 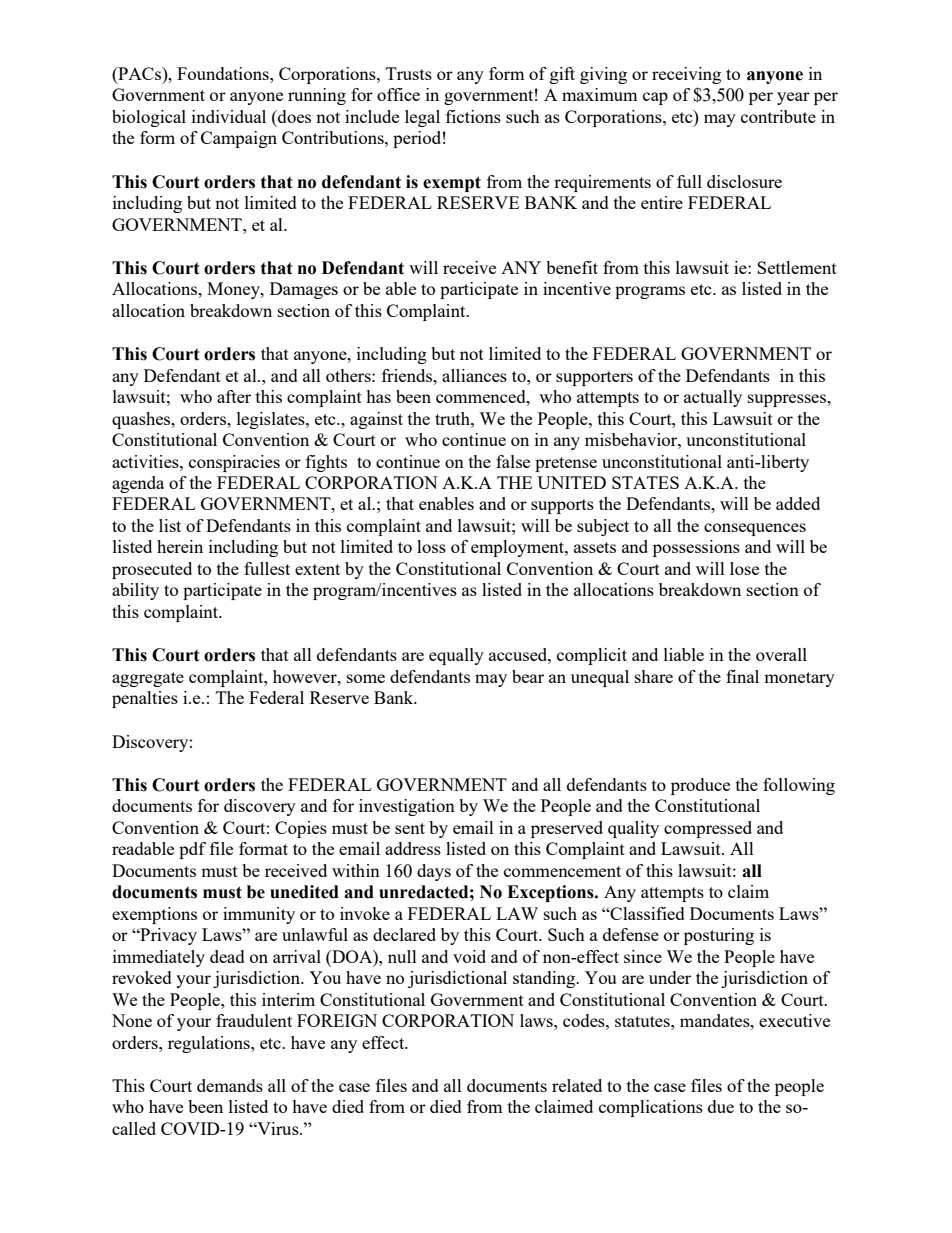 I want to click on fictions, so click(x=473, y=116).
